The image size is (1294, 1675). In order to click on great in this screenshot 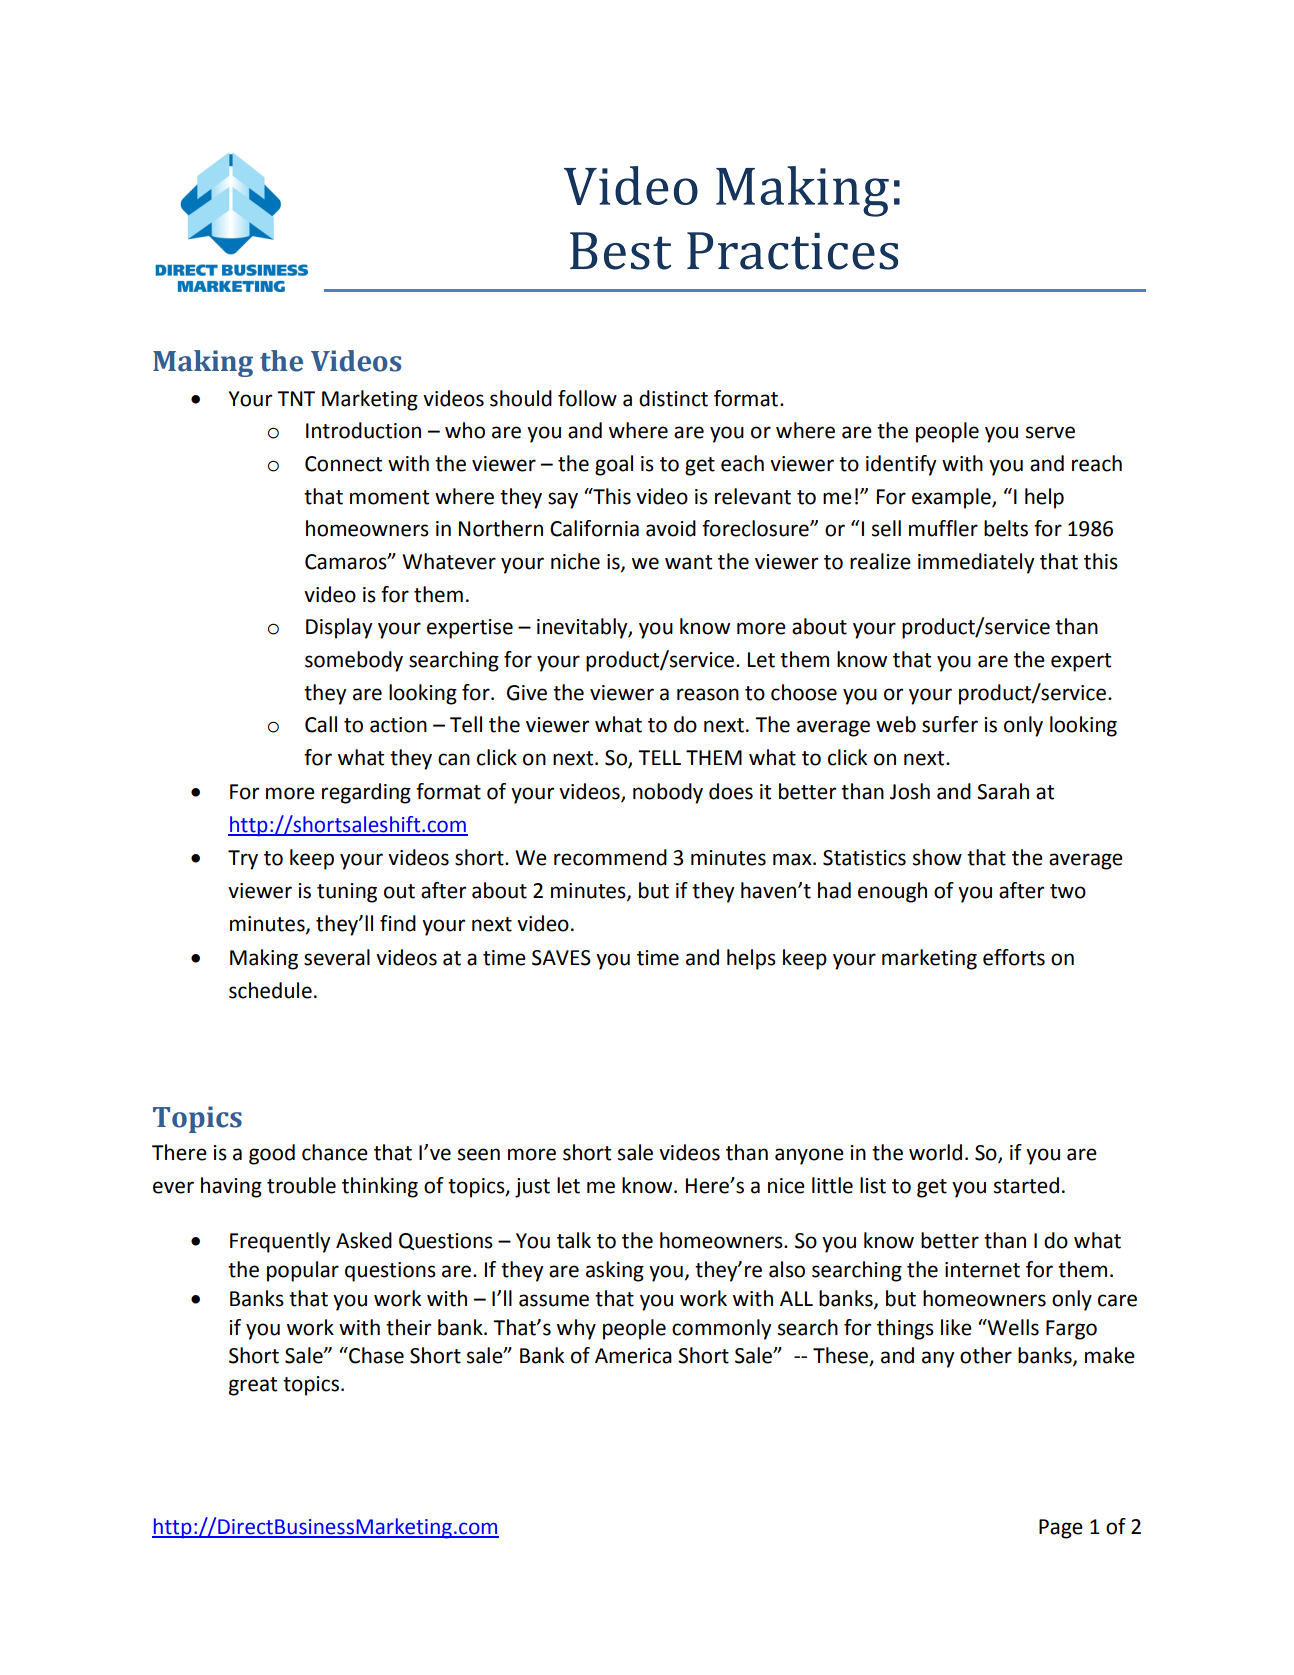, I will do `click(253, 1386)`.
